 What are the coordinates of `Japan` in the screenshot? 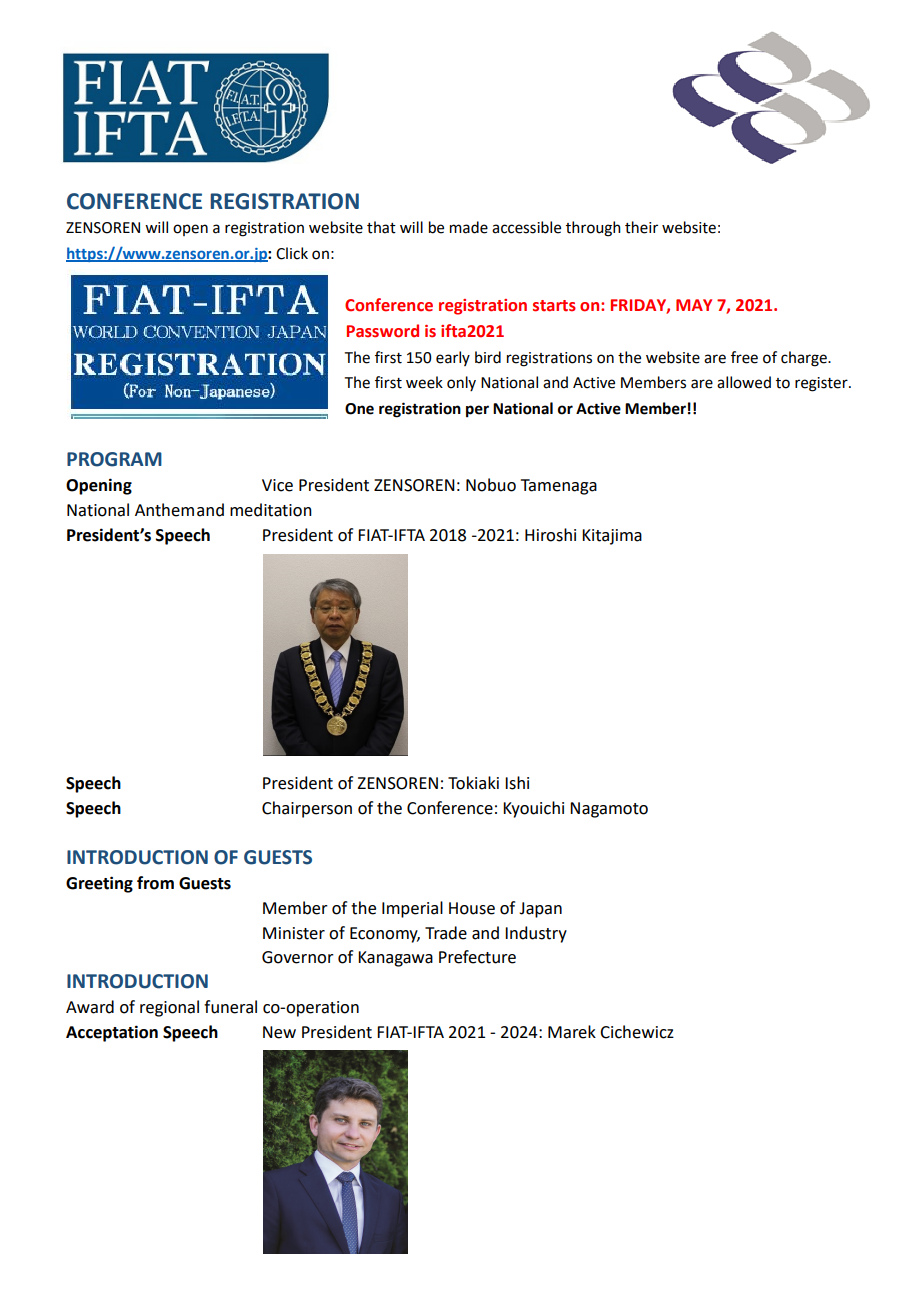 It's located at (540, 910).
